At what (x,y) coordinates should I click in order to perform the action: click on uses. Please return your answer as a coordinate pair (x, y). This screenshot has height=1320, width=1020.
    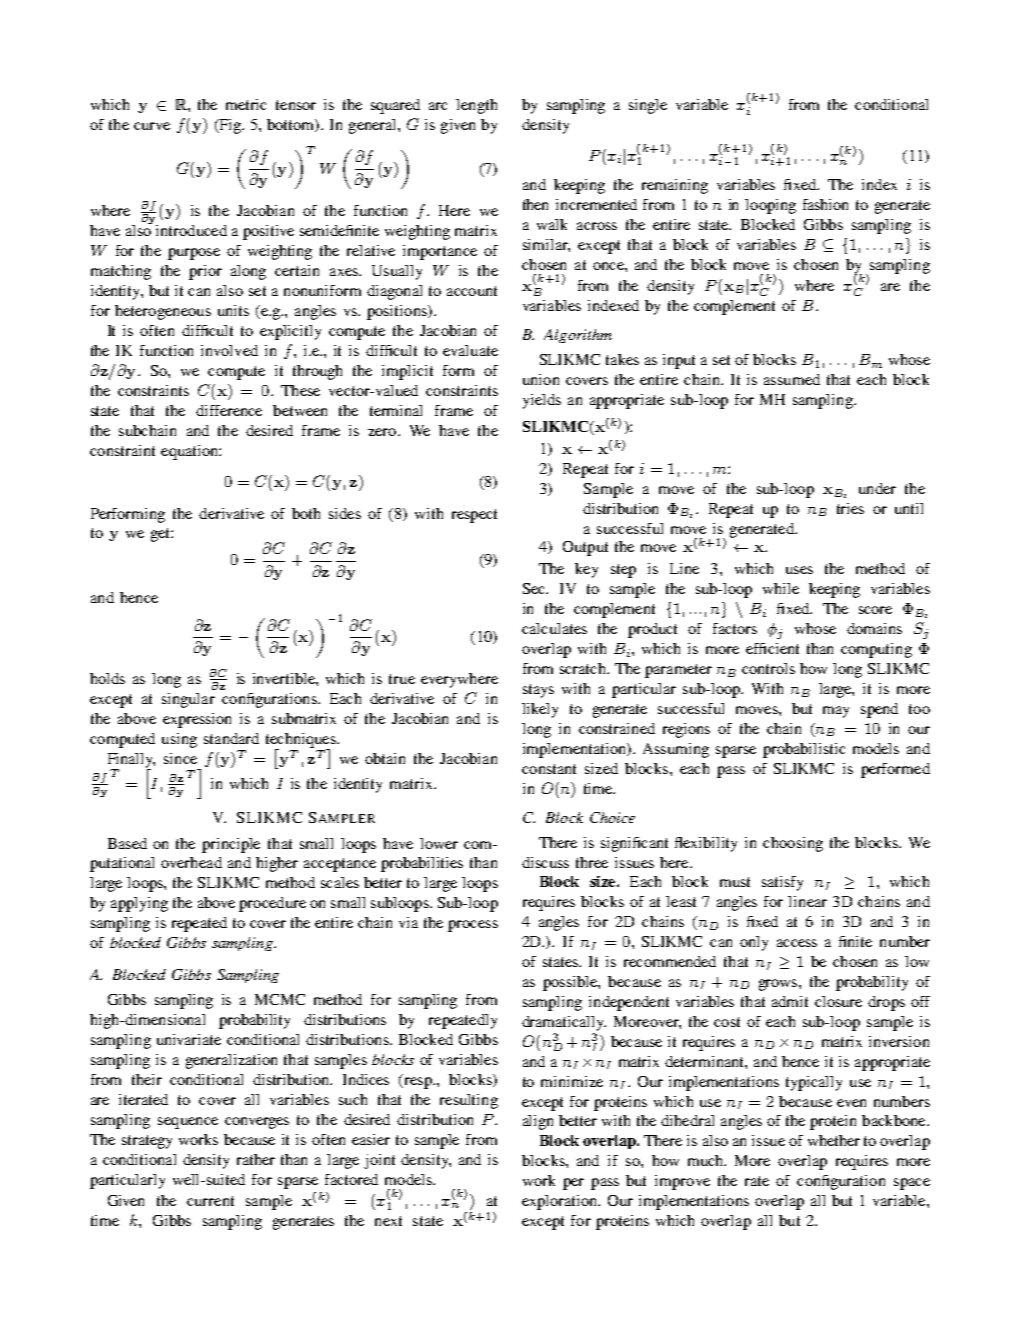
    Looking at the image, I should click on (799, 570).
